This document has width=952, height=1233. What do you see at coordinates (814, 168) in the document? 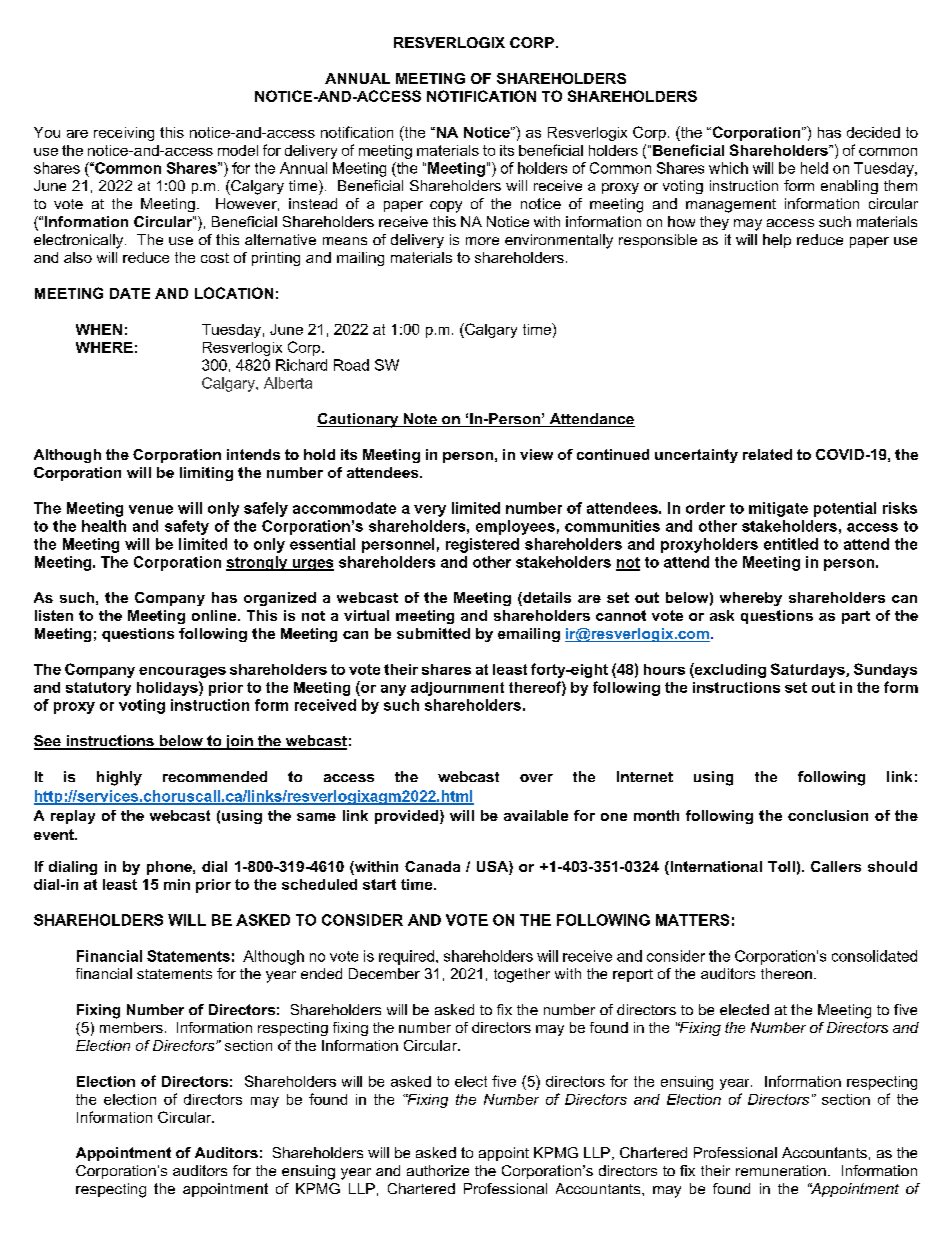
I see `held` at bounding box center [814, 168].
